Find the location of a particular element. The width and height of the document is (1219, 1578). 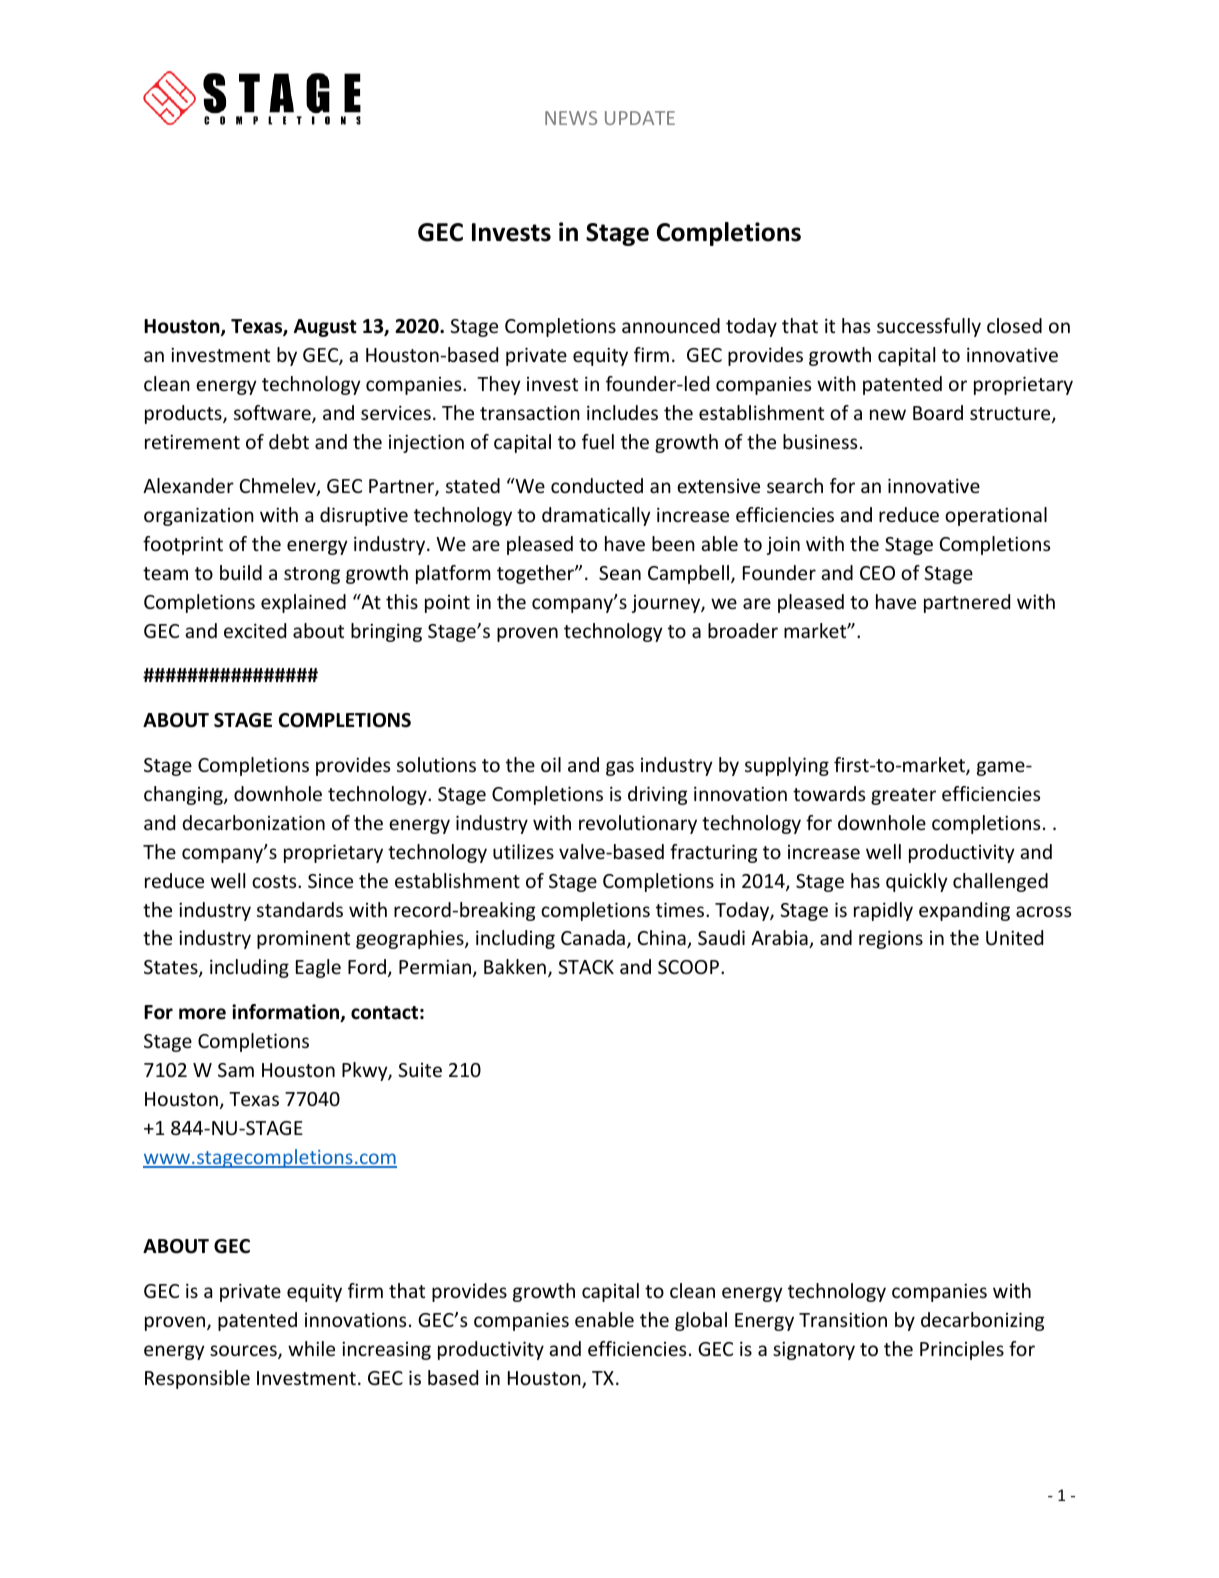

NEWS is located at coordinates (571, 118).
